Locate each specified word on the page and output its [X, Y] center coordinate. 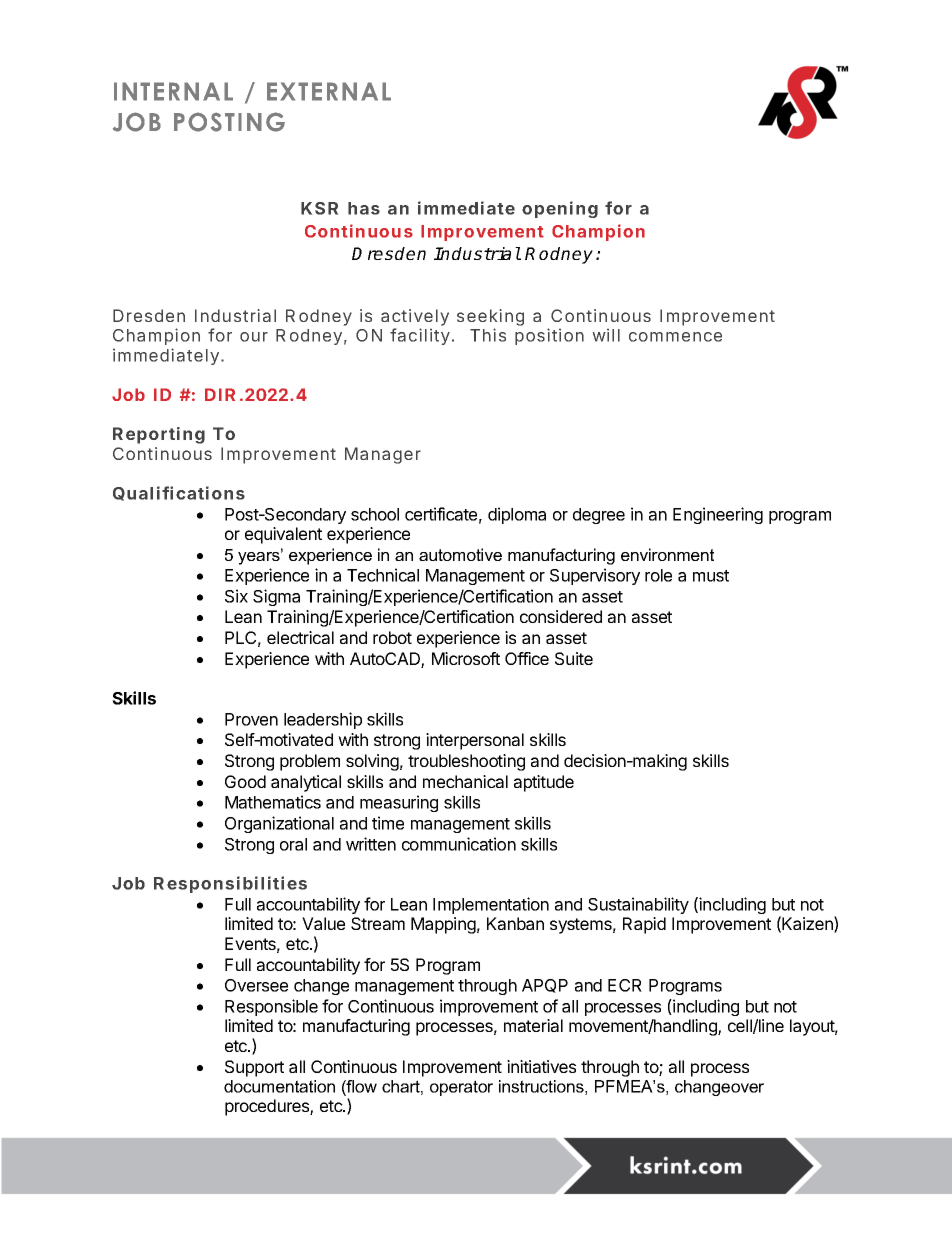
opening [560, 209]
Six [236, 596]
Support [254, 1068]
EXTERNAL [329, 91]
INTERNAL [173, 91]
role [658, 575]
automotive [460, 554]
